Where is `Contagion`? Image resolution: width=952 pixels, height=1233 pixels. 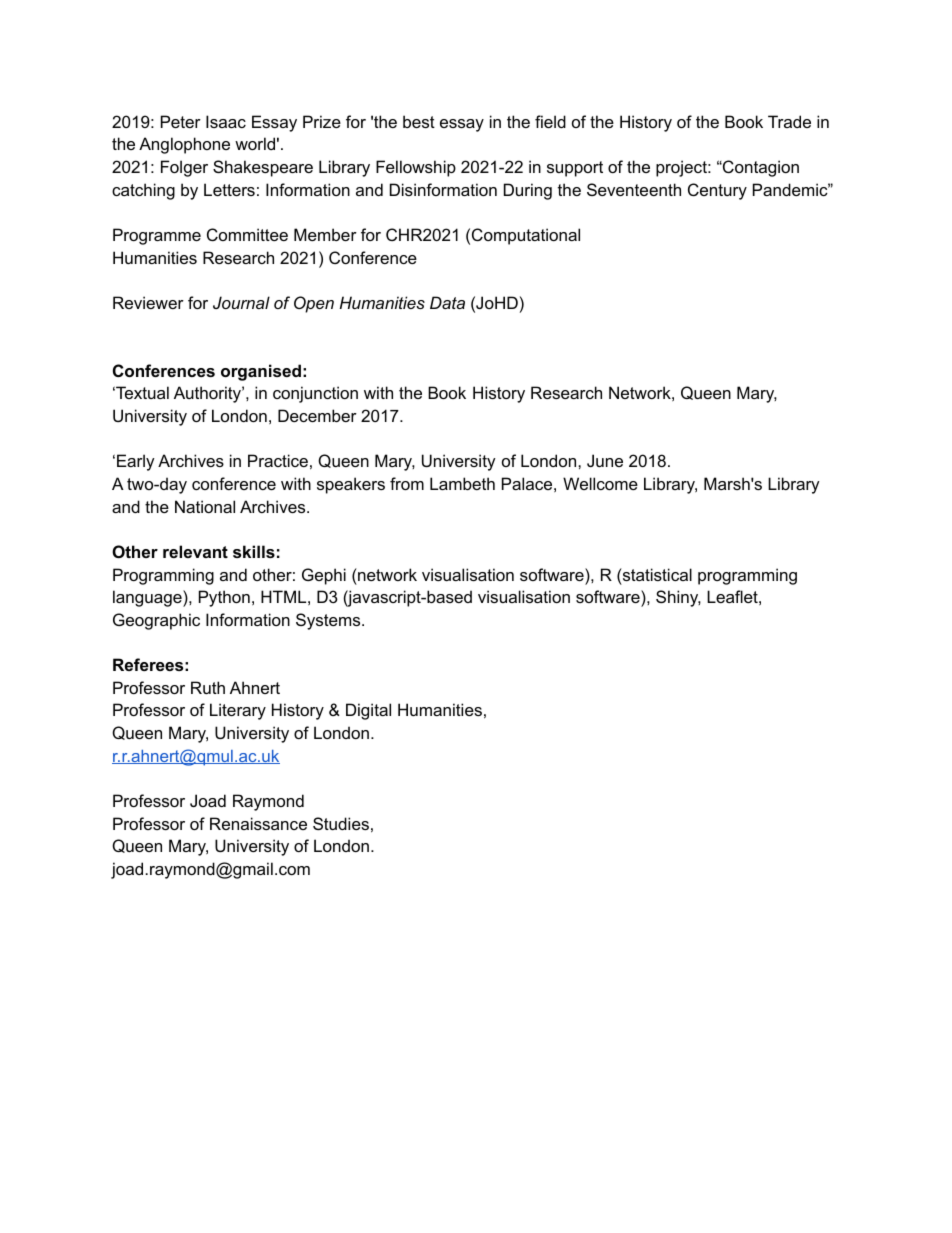
Contagion is located at coordinates (760, 168).
